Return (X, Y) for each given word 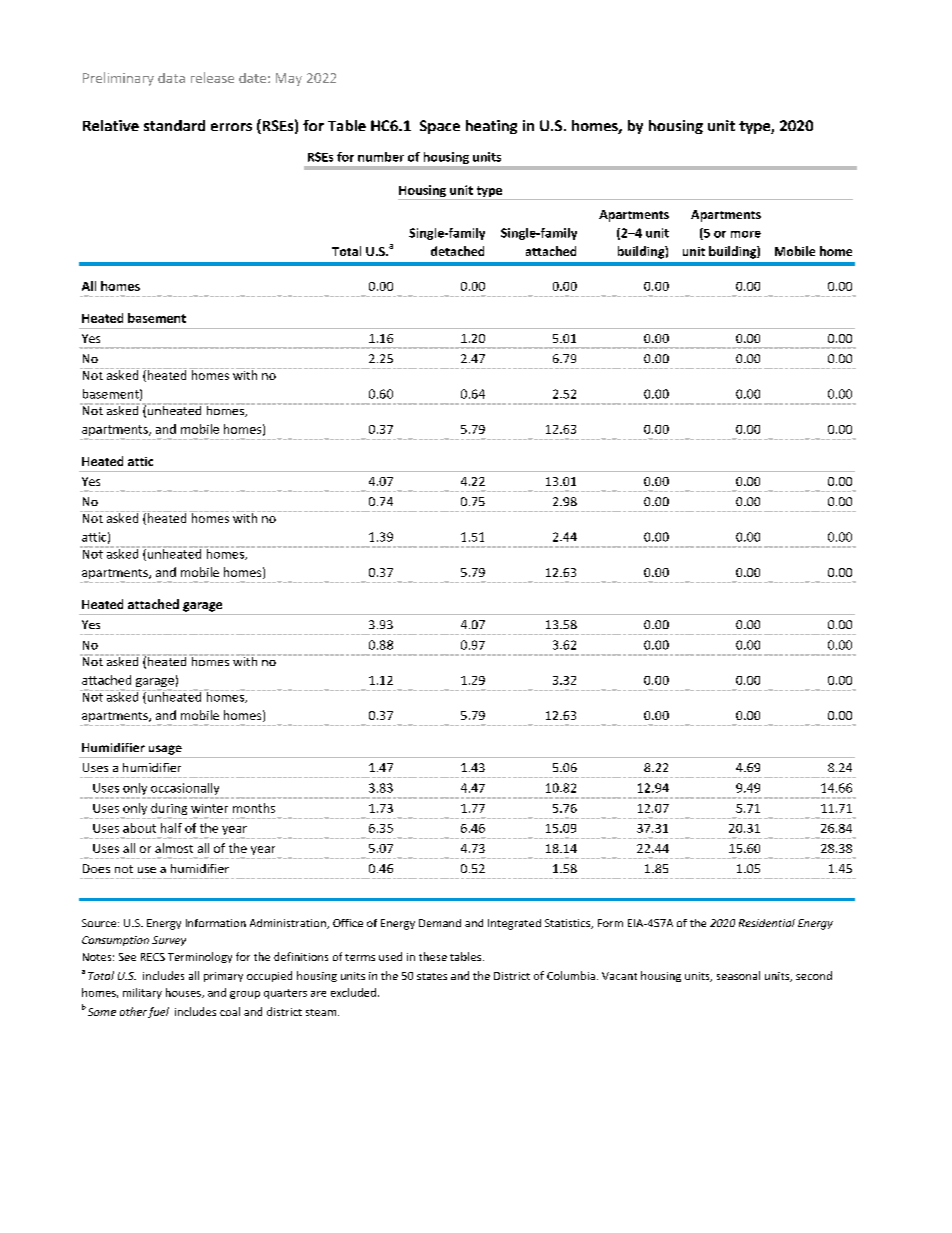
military (142, 993)
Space (440, 127)
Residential (767, 923)
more (746, 234)
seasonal (738, 975)
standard (174, 125)
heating (491, 127)
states (432, 976)
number (381, 157)
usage (165, 750)
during (169, 810)
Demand (440, 923)
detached (457, 251)
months (254, 808)
